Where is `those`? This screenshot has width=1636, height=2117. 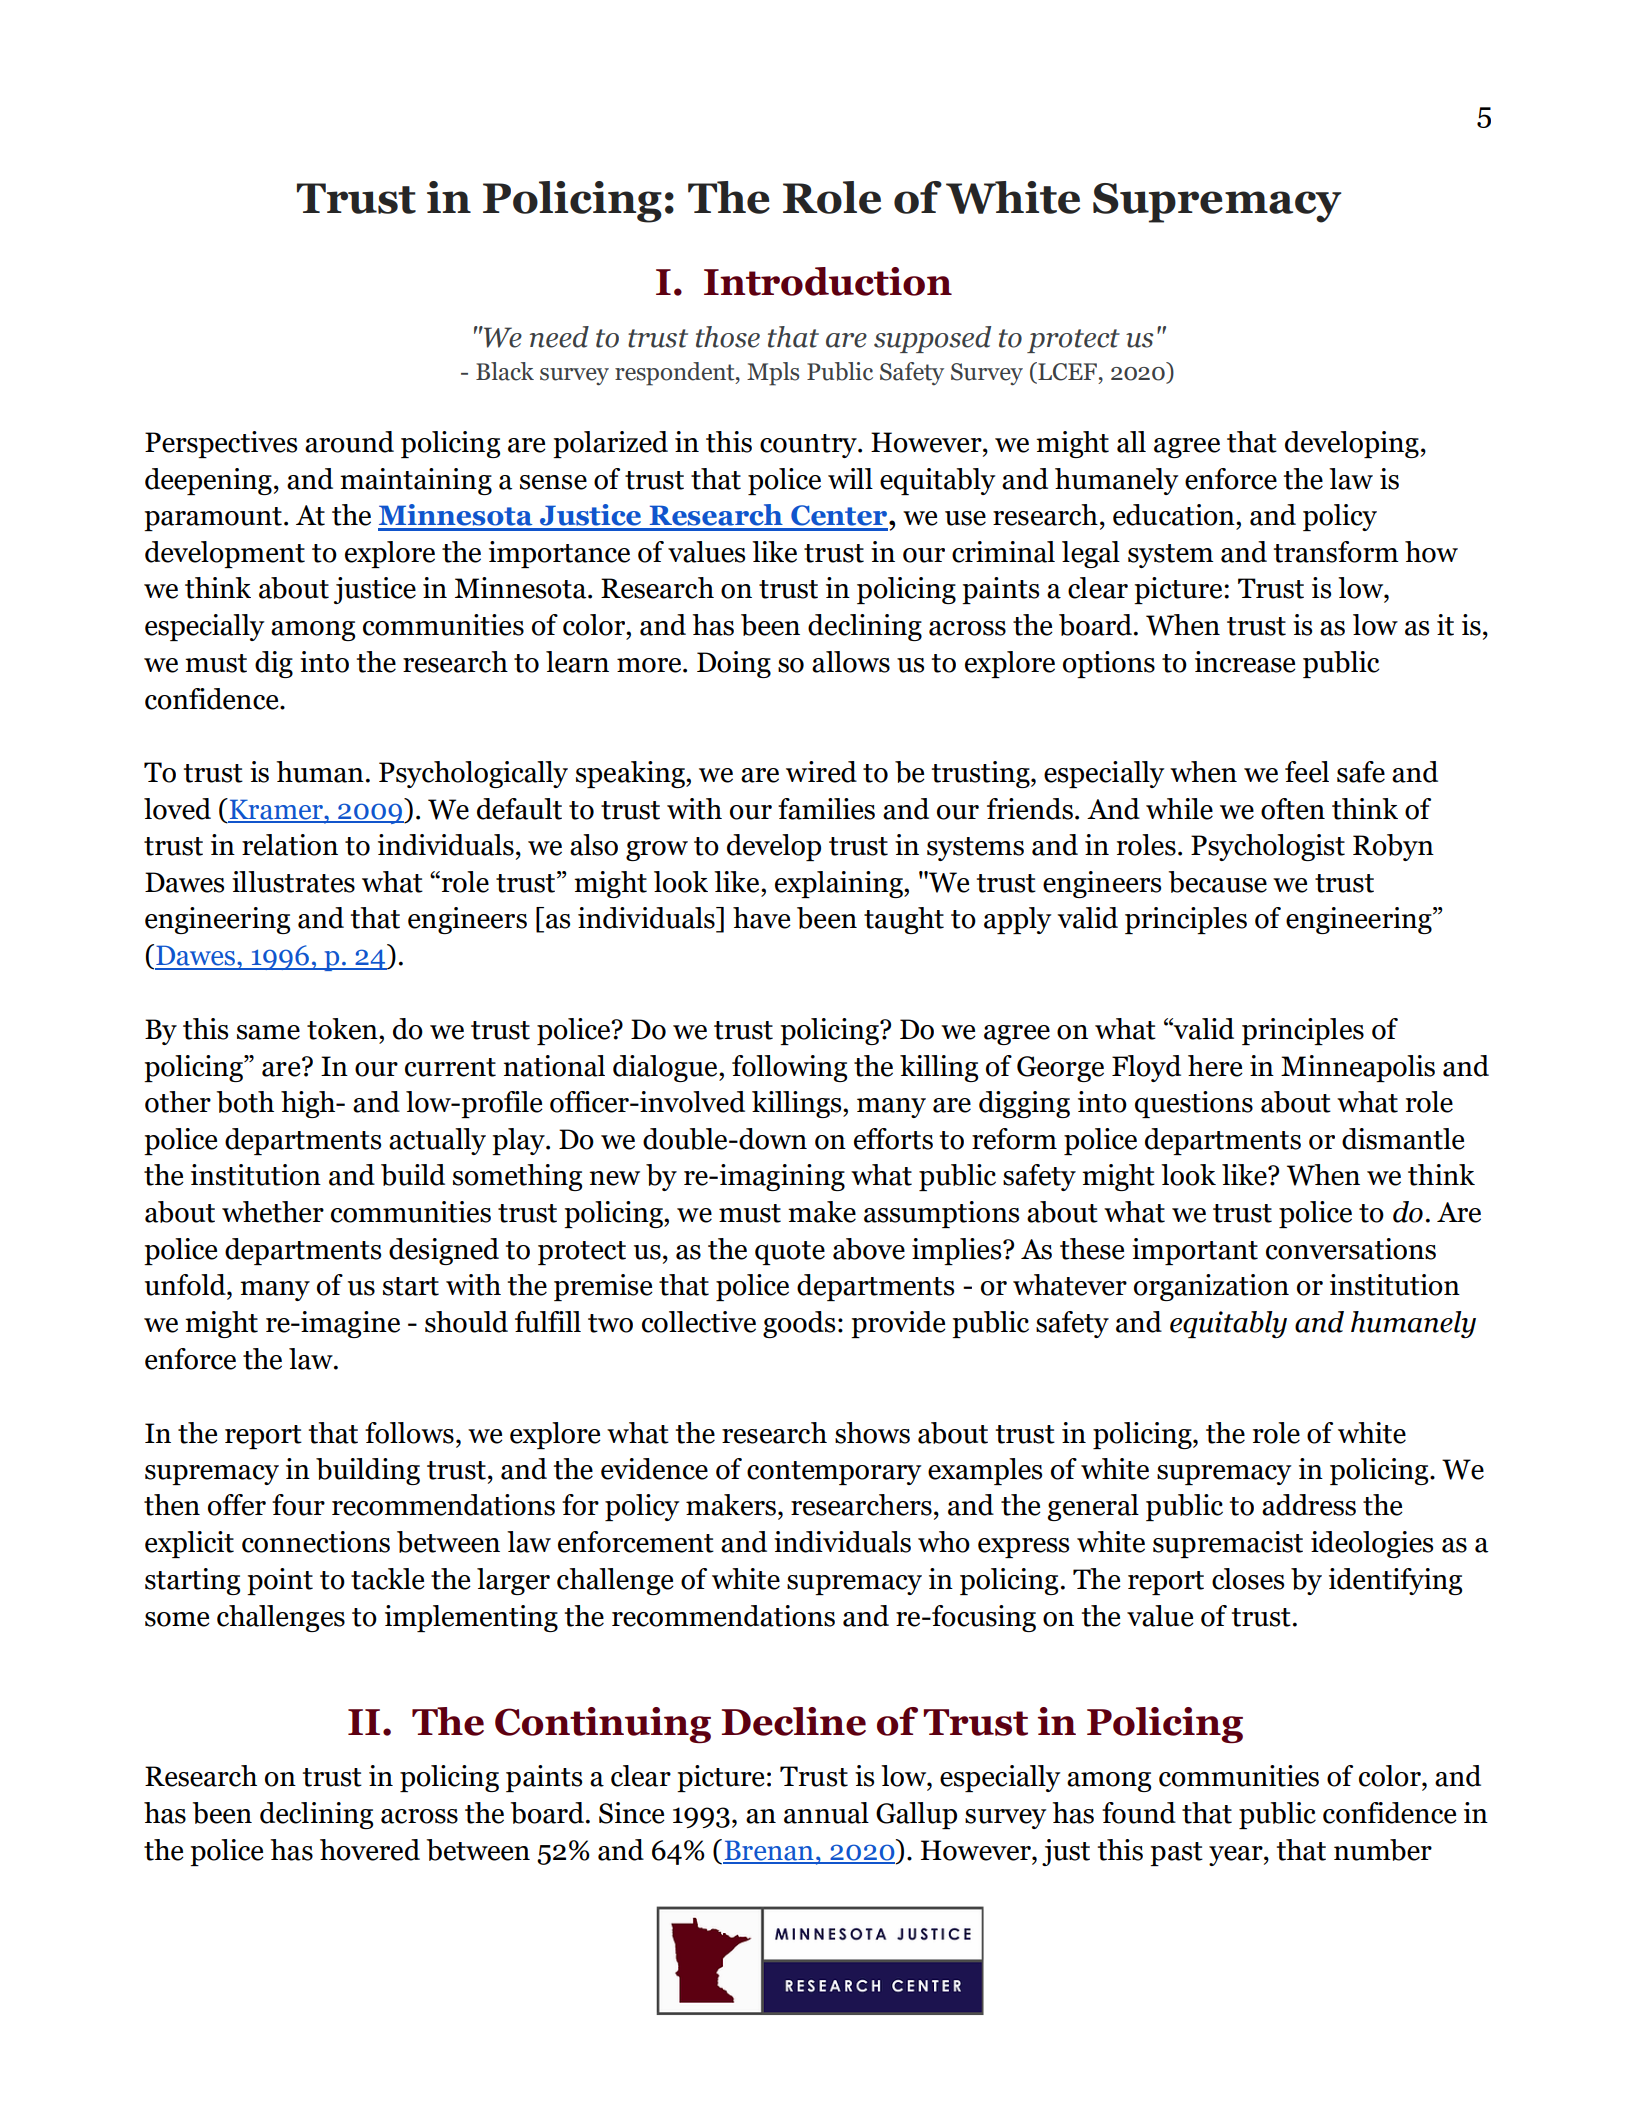 those is located at coordinates (728, 337).
